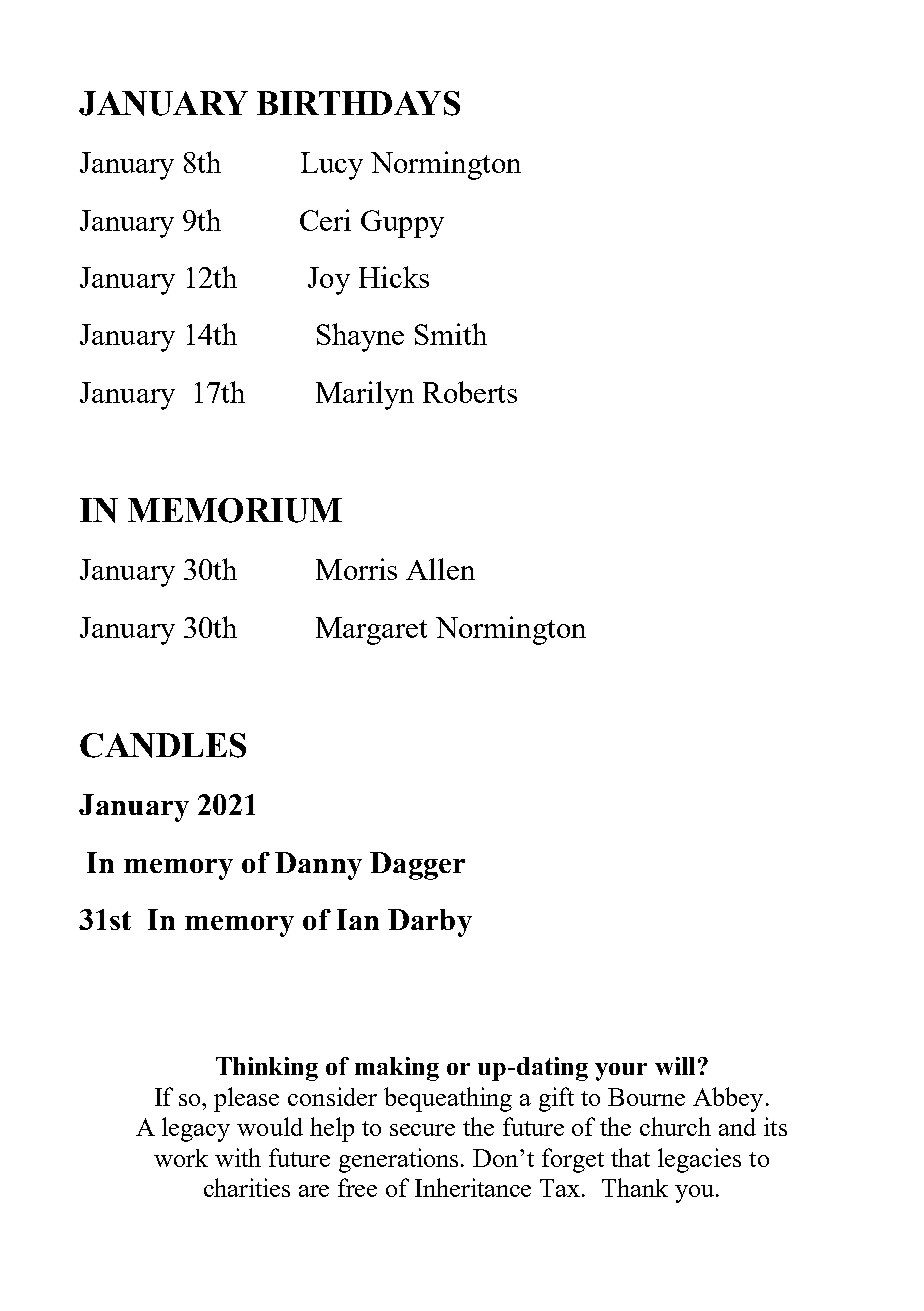  Describe the element at coordinates (430, 923) in the screenshot. I see `Darby` at that location.
